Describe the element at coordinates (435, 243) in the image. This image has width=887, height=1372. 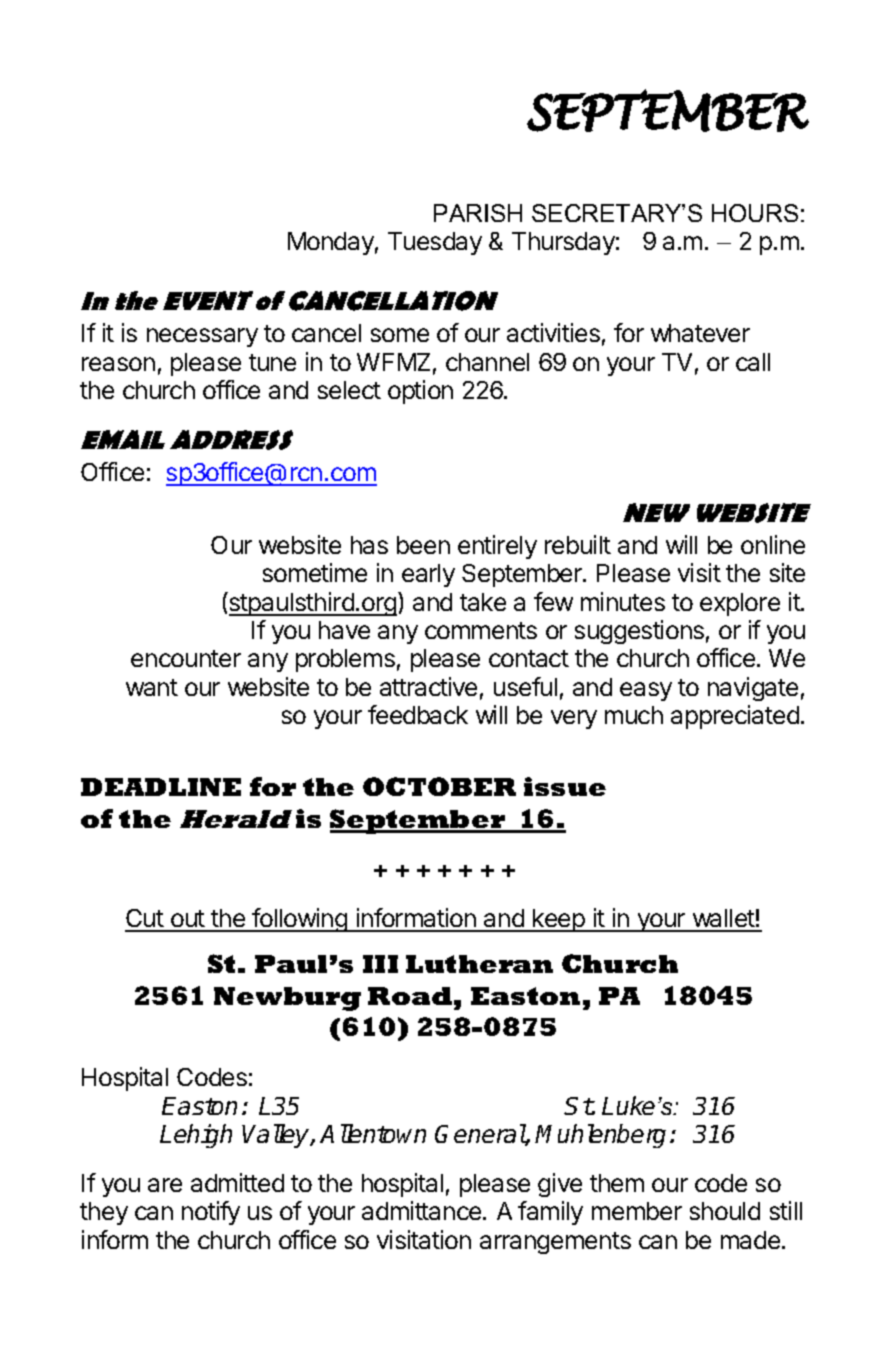
I see `Tuesday` at that location.
